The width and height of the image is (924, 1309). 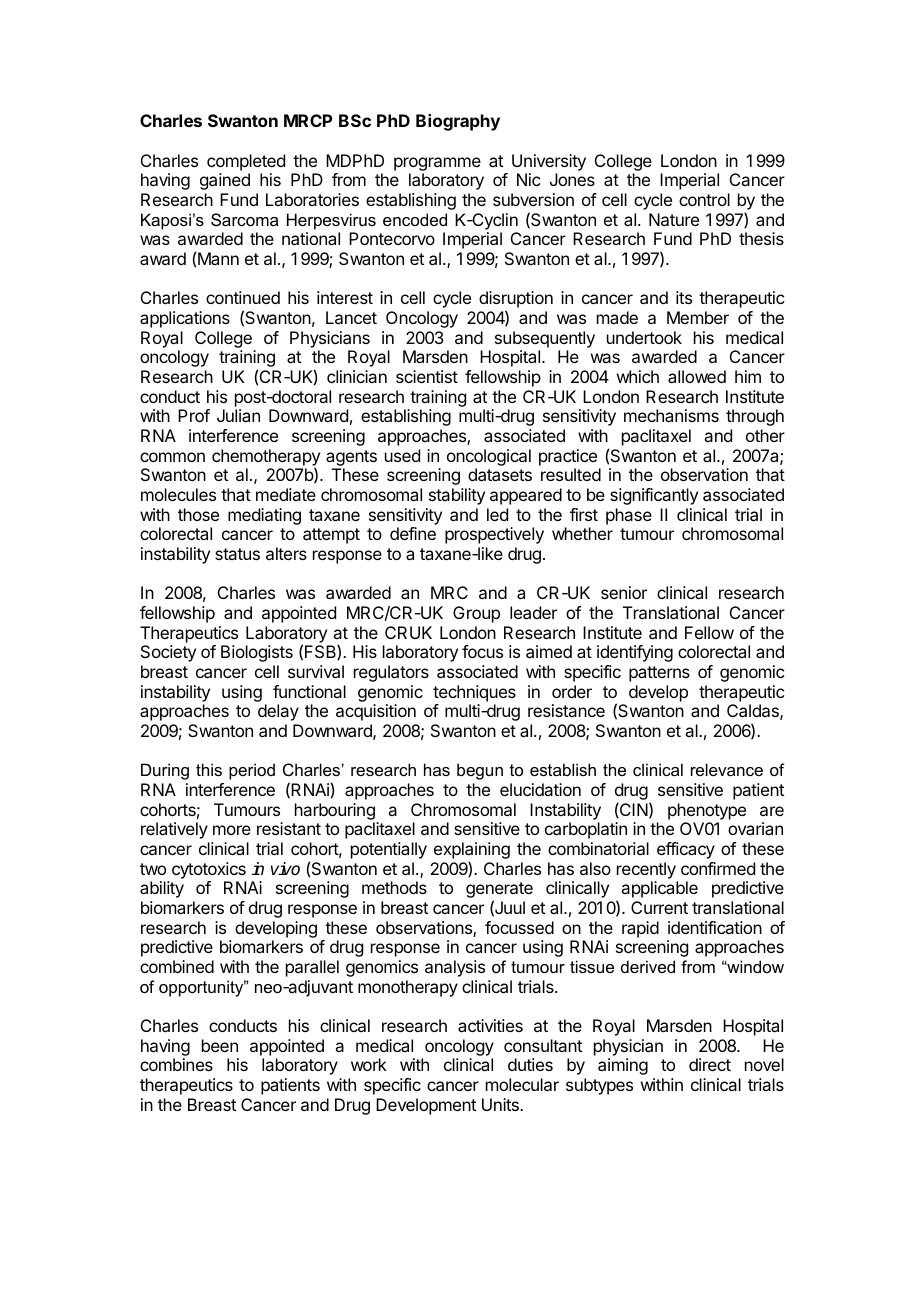 What do you see at coordinates (501, 1104) in the image?
I see `Units` at bounding box center [501, 1104].
